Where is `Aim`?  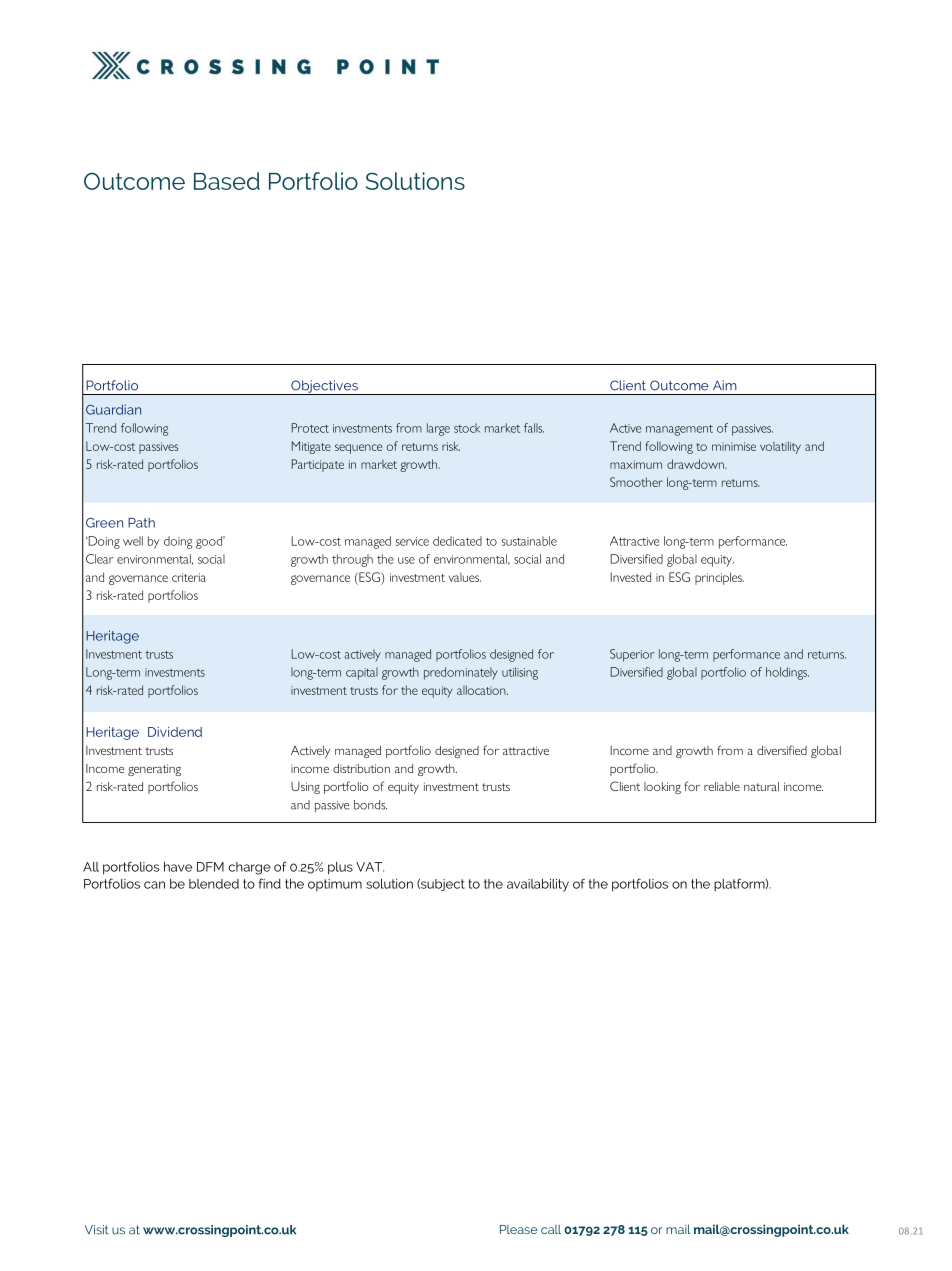 Aim is located at coordinates (725, 385).
